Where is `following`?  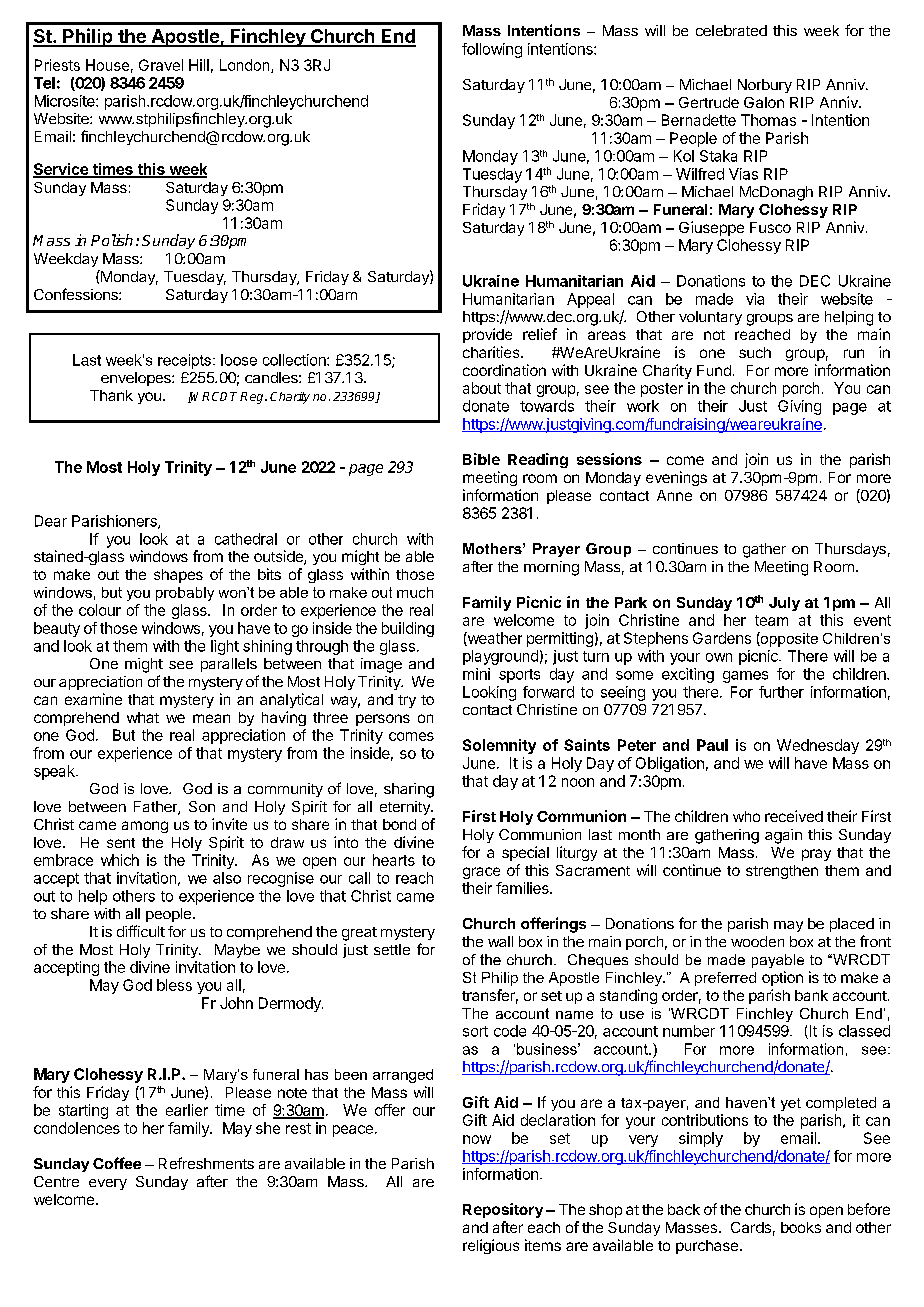 following is located at coordinates (492, 50).
